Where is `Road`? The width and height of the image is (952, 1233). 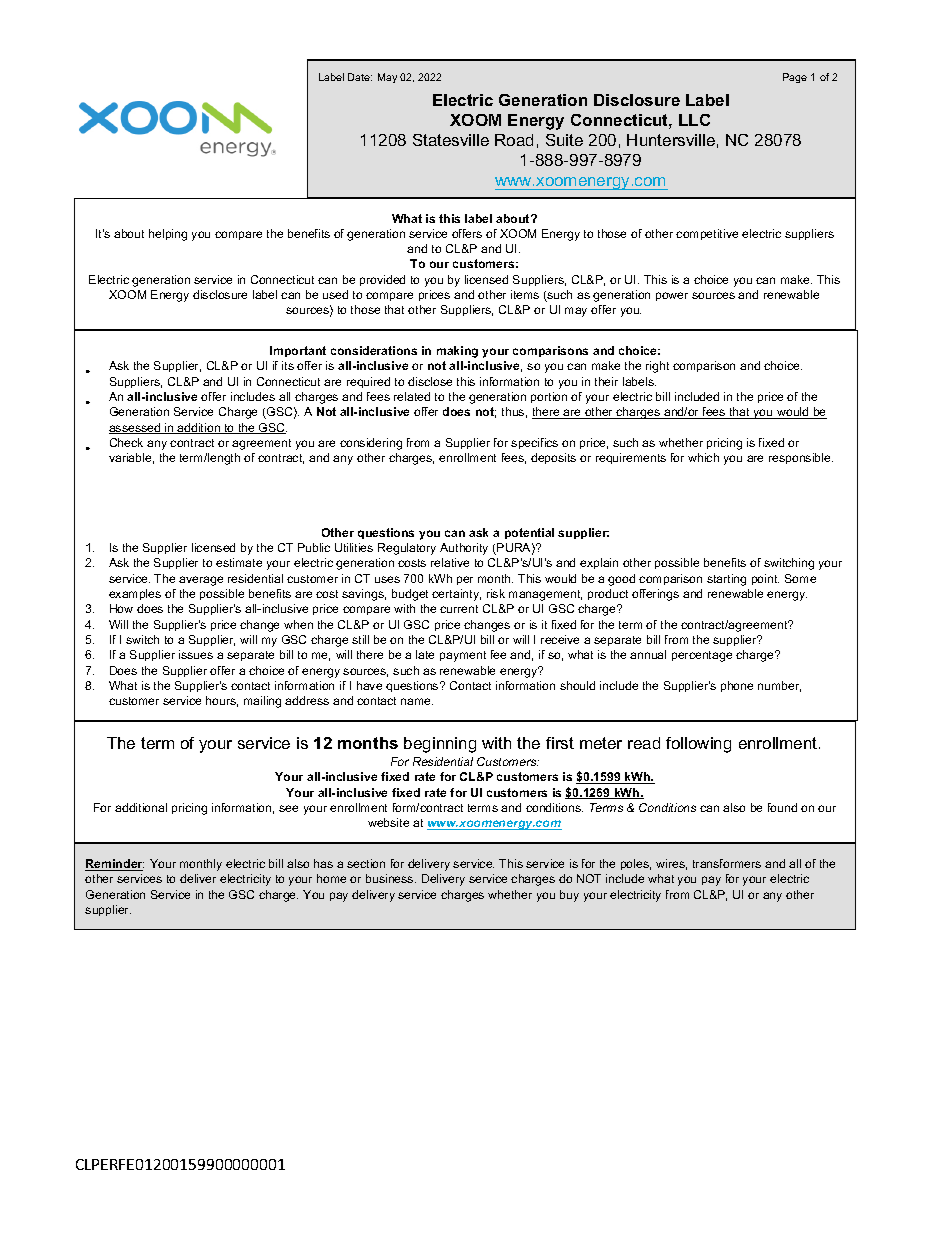
Road is located at coordinates (514, 140).
